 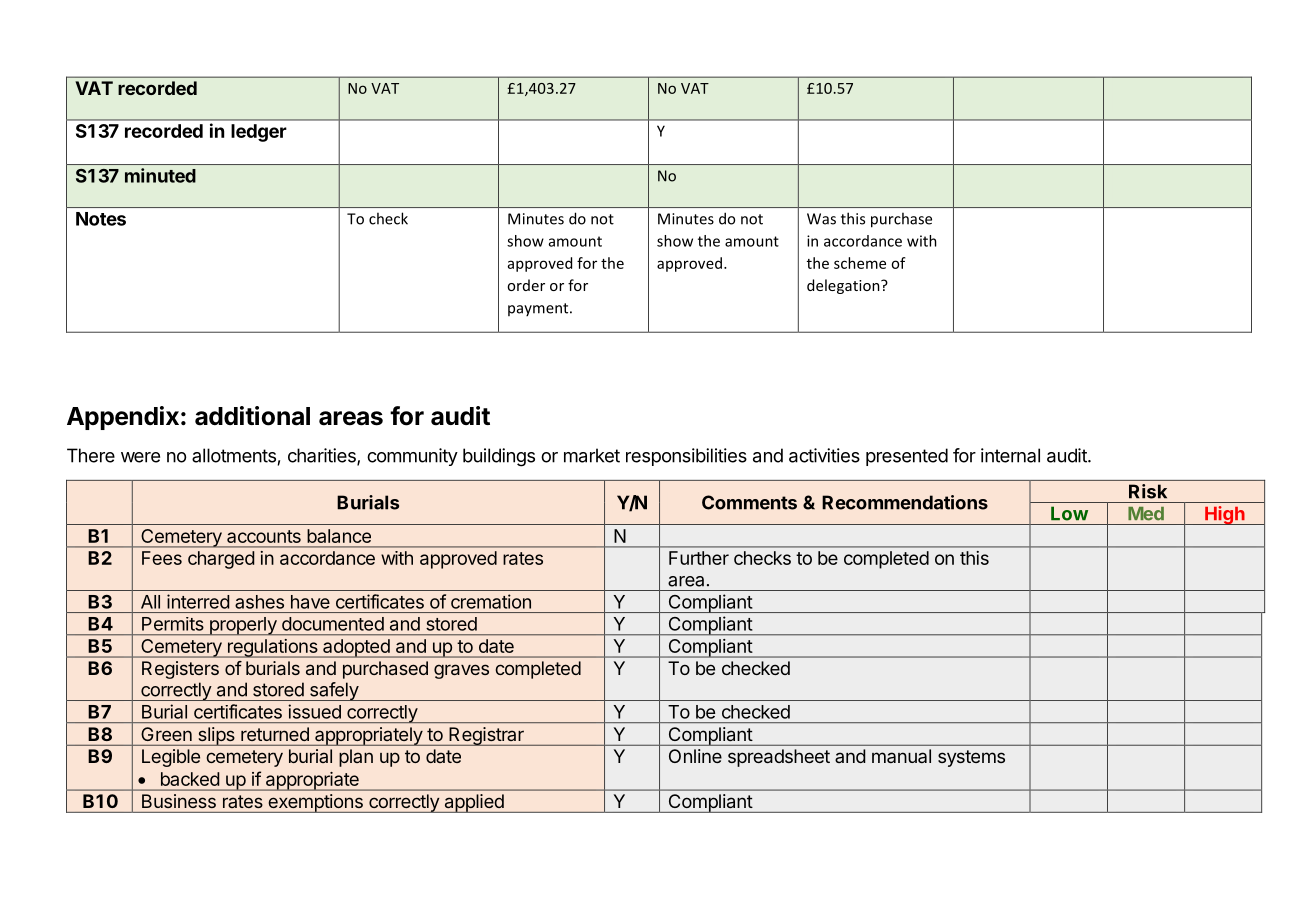 I want to click on backed, so click(x=190, y=779).
